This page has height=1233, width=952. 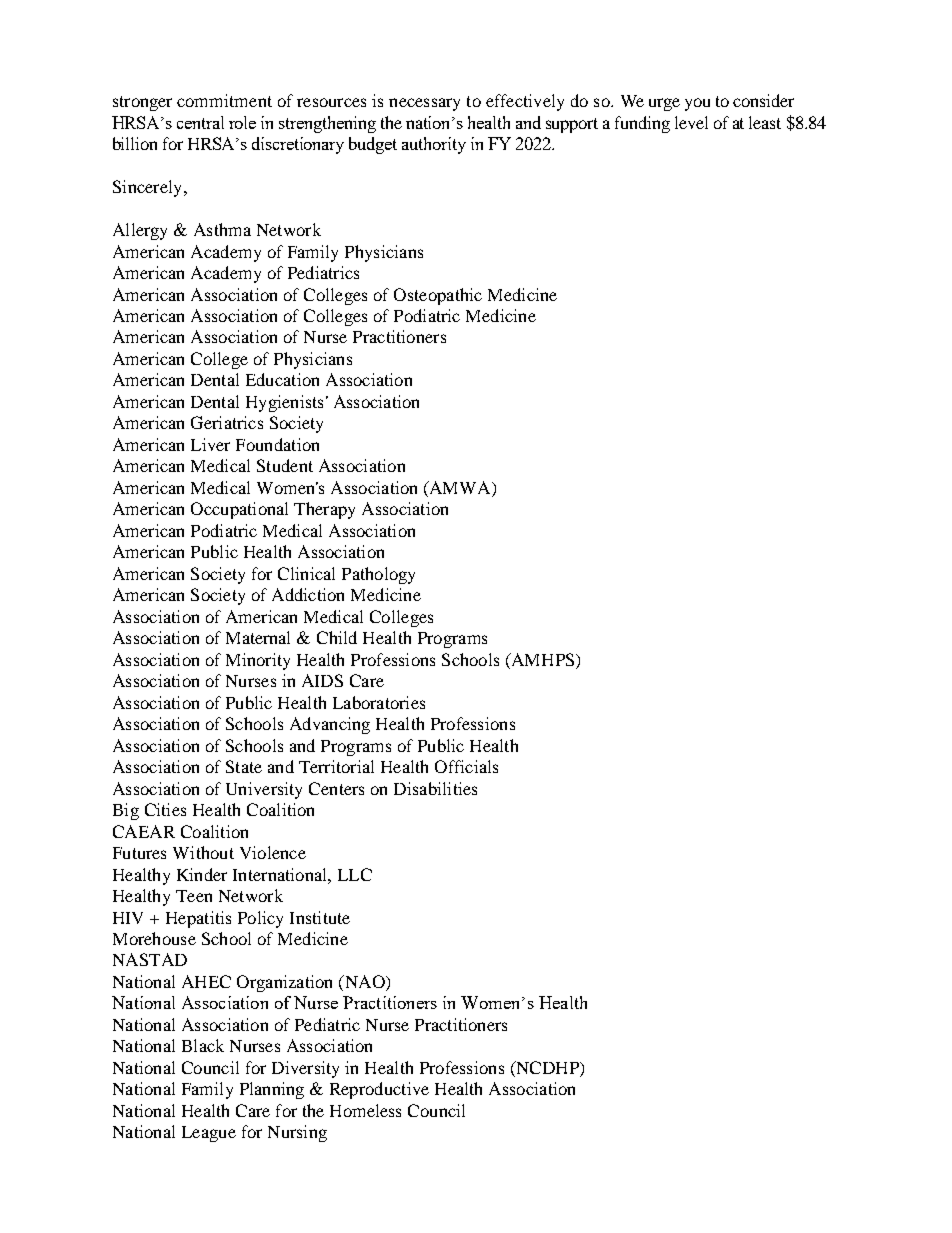 What do you see at coordinates (200, 122) in the page?
I see `central` at bounding box center [200, 122].
